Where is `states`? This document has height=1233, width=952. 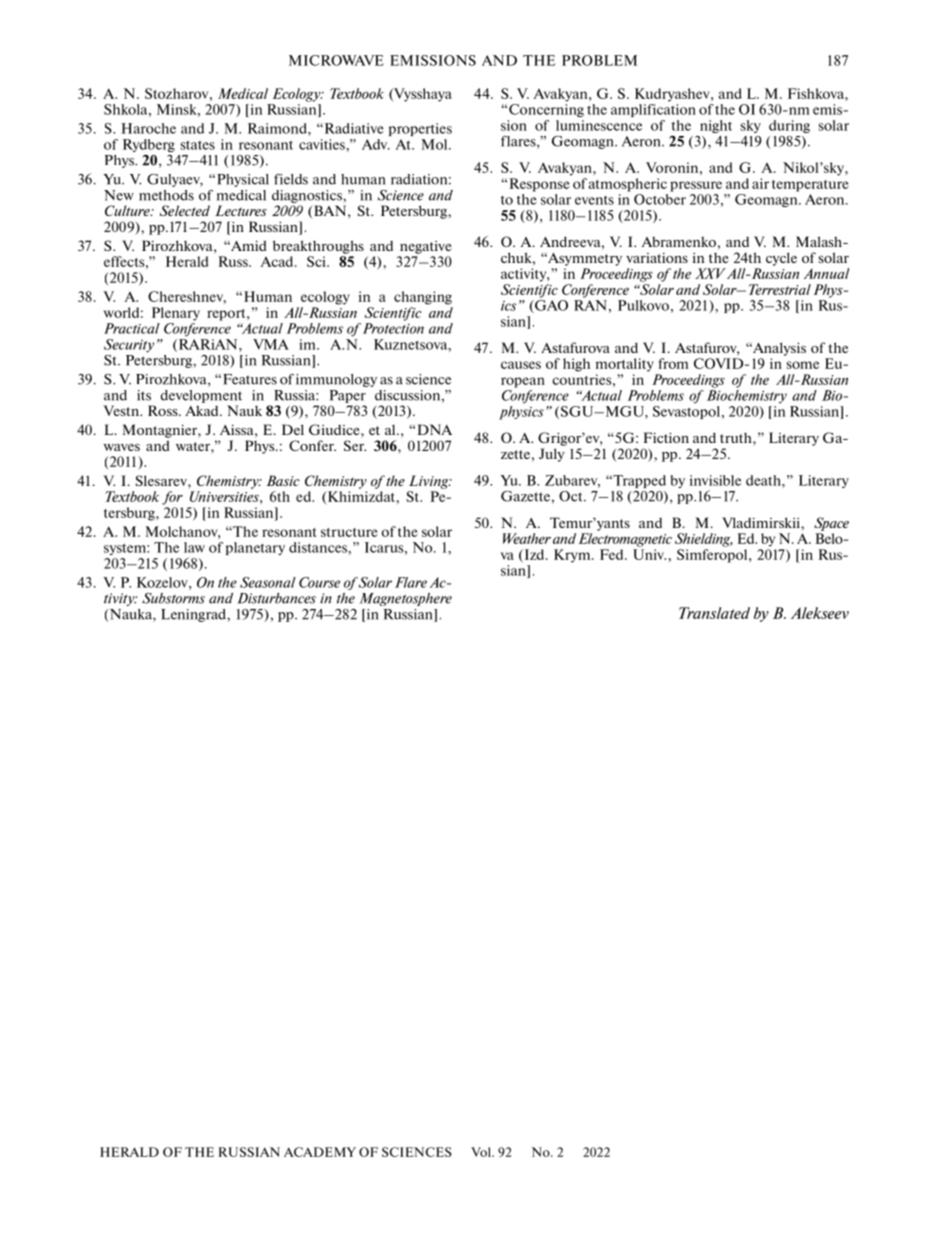
states is located at coordinates (197, 145).
